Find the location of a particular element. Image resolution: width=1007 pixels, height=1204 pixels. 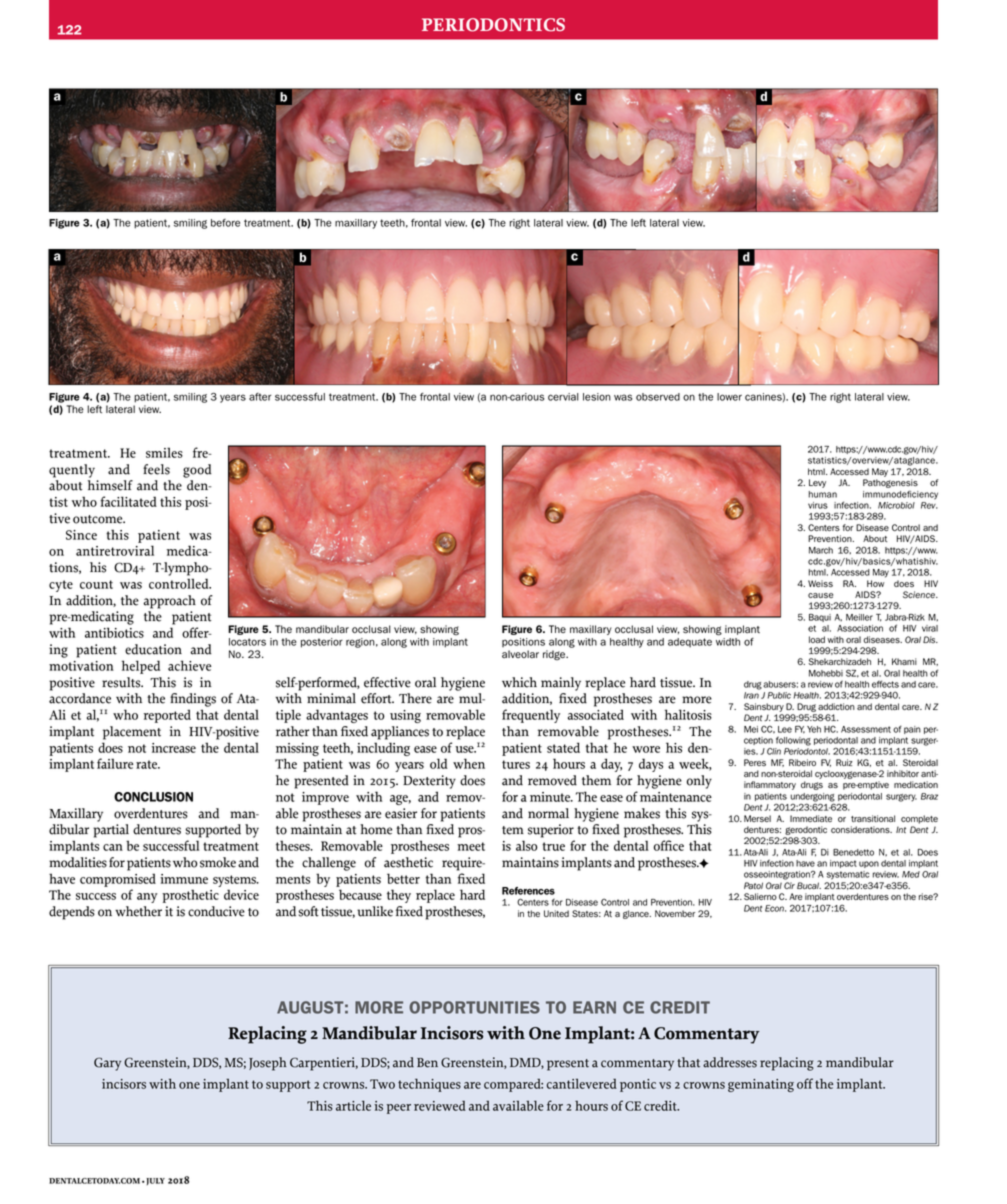

Ruiz is located at coordinates (844, 762).
